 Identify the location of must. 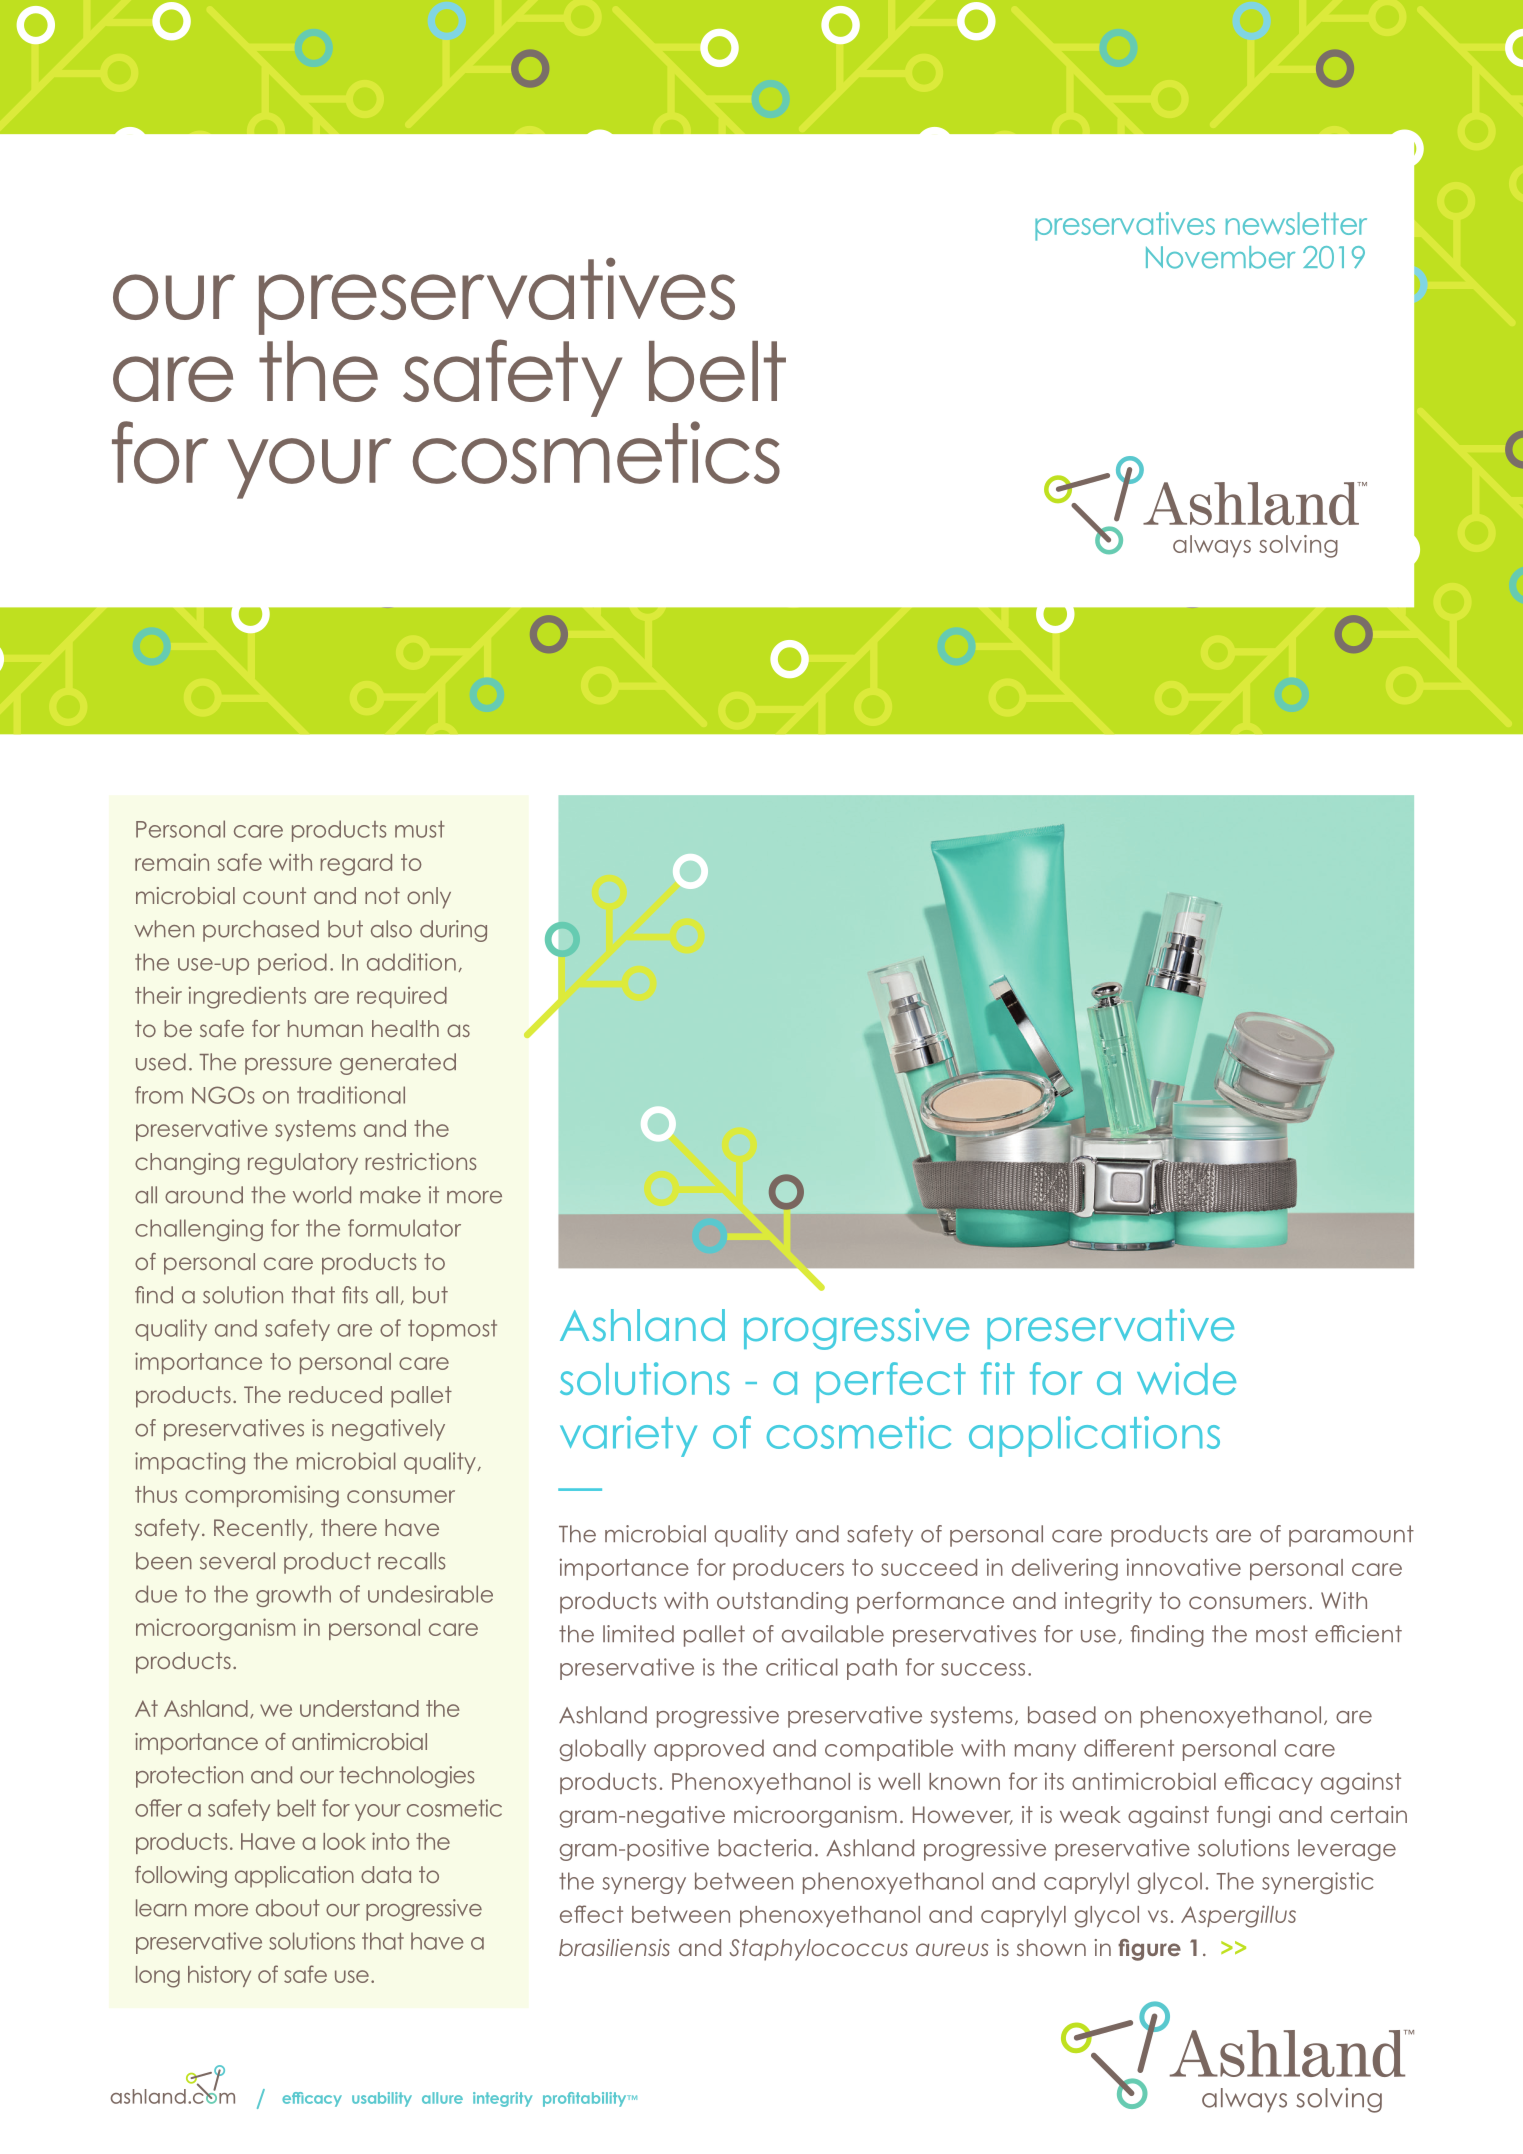
(420, 829).
